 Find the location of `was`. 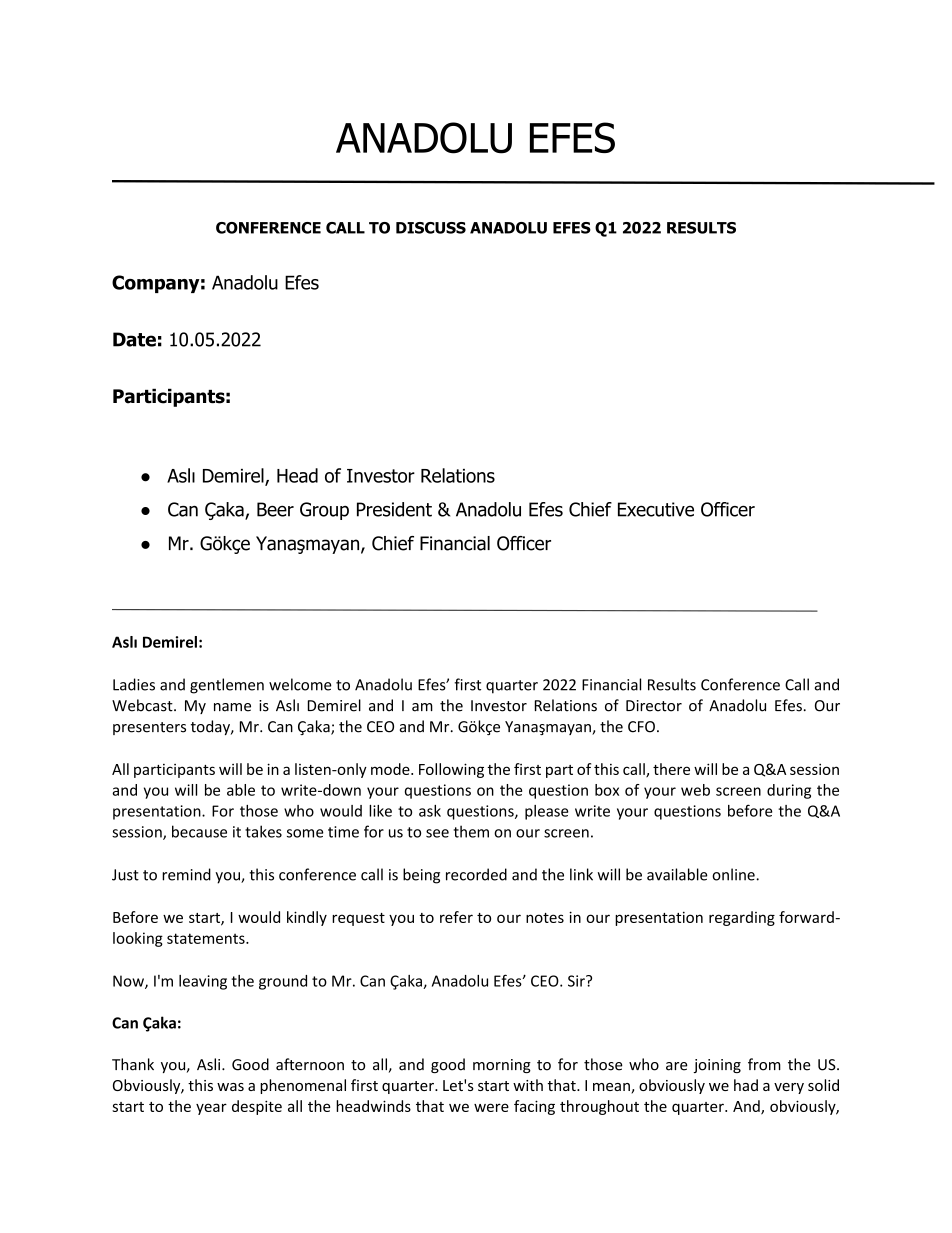

was is located at coordinates (230, 1087).
